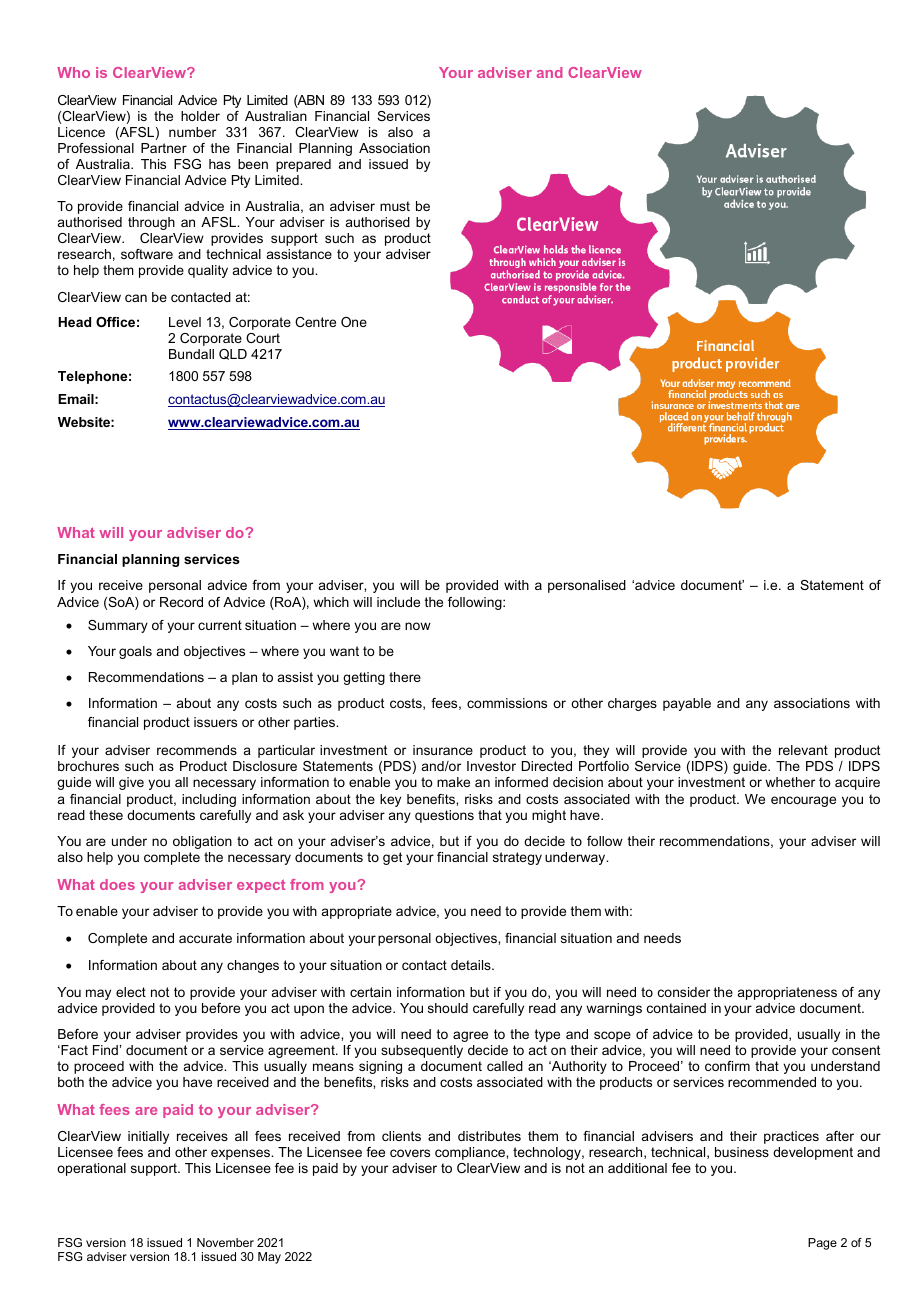 This screenshot has width=924, height=1308. Describe the element at coordinates (181, 602) in the screenshot. I see `Record` at that location.
